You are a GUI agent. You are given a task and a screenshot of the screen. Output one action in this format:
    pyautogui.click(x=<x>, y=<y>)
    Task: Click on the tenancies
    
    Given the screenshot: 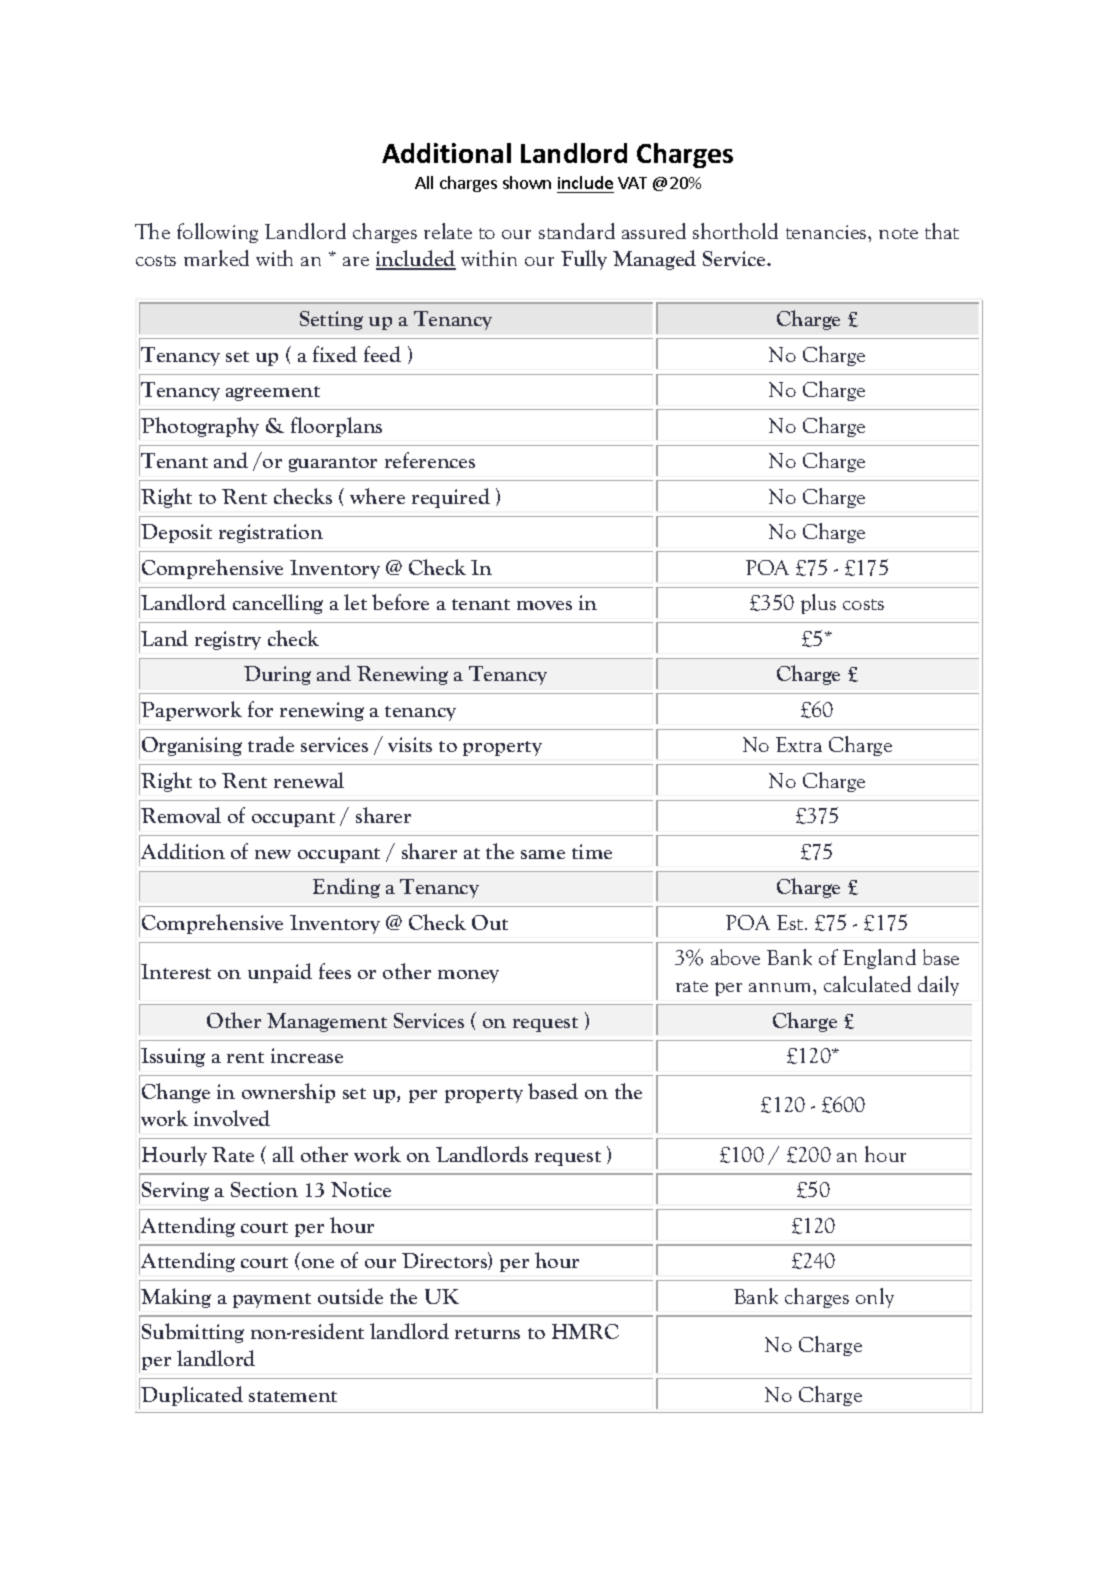 What is the action you would take?
    pyautogui.click(x=827, y=232)
